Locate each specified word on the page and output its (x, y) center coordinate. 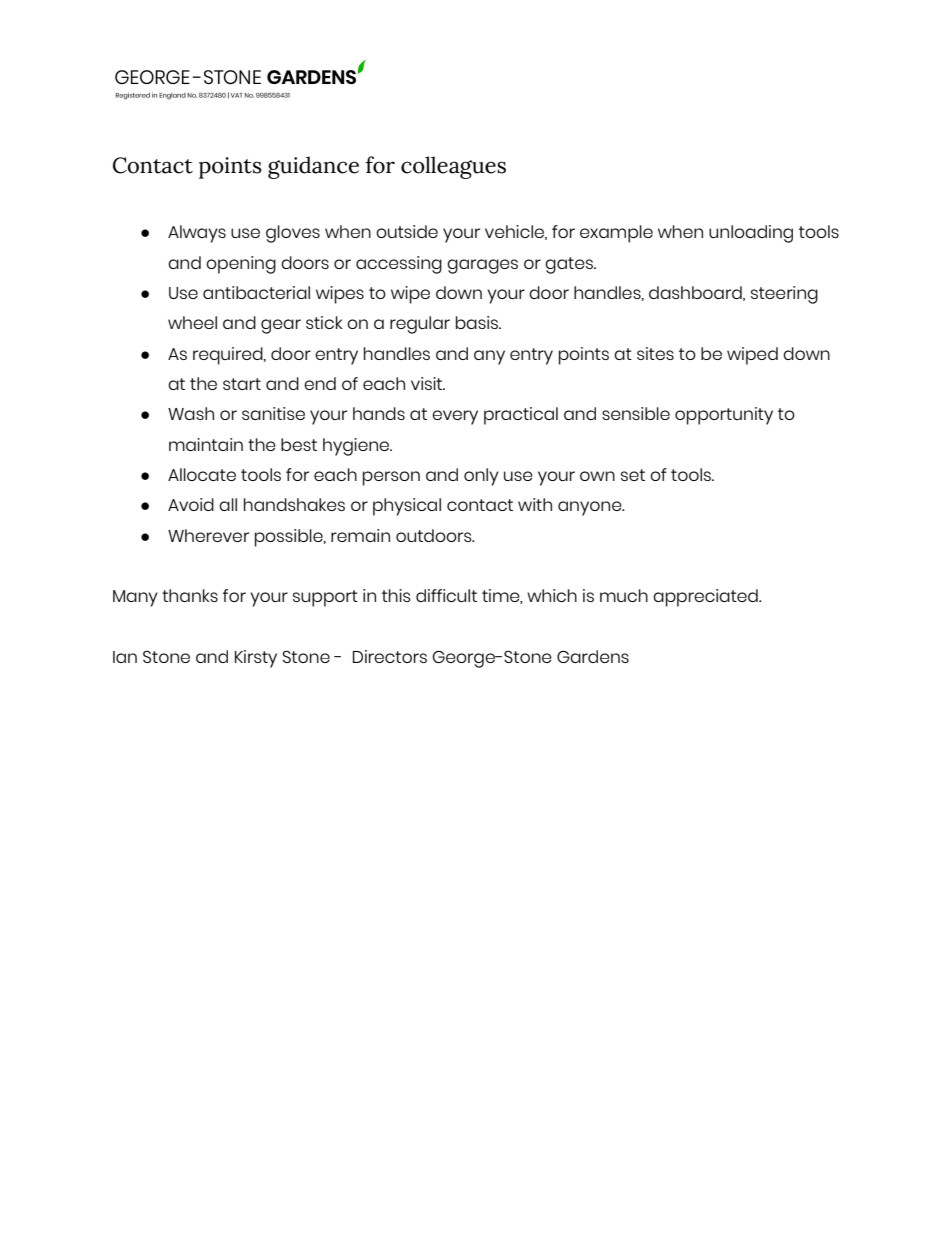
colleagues (453, 167)
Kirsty (256, 659)
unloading (751, 234)
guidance (313, 167)
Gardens (593, 656)
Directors (390, 656)
